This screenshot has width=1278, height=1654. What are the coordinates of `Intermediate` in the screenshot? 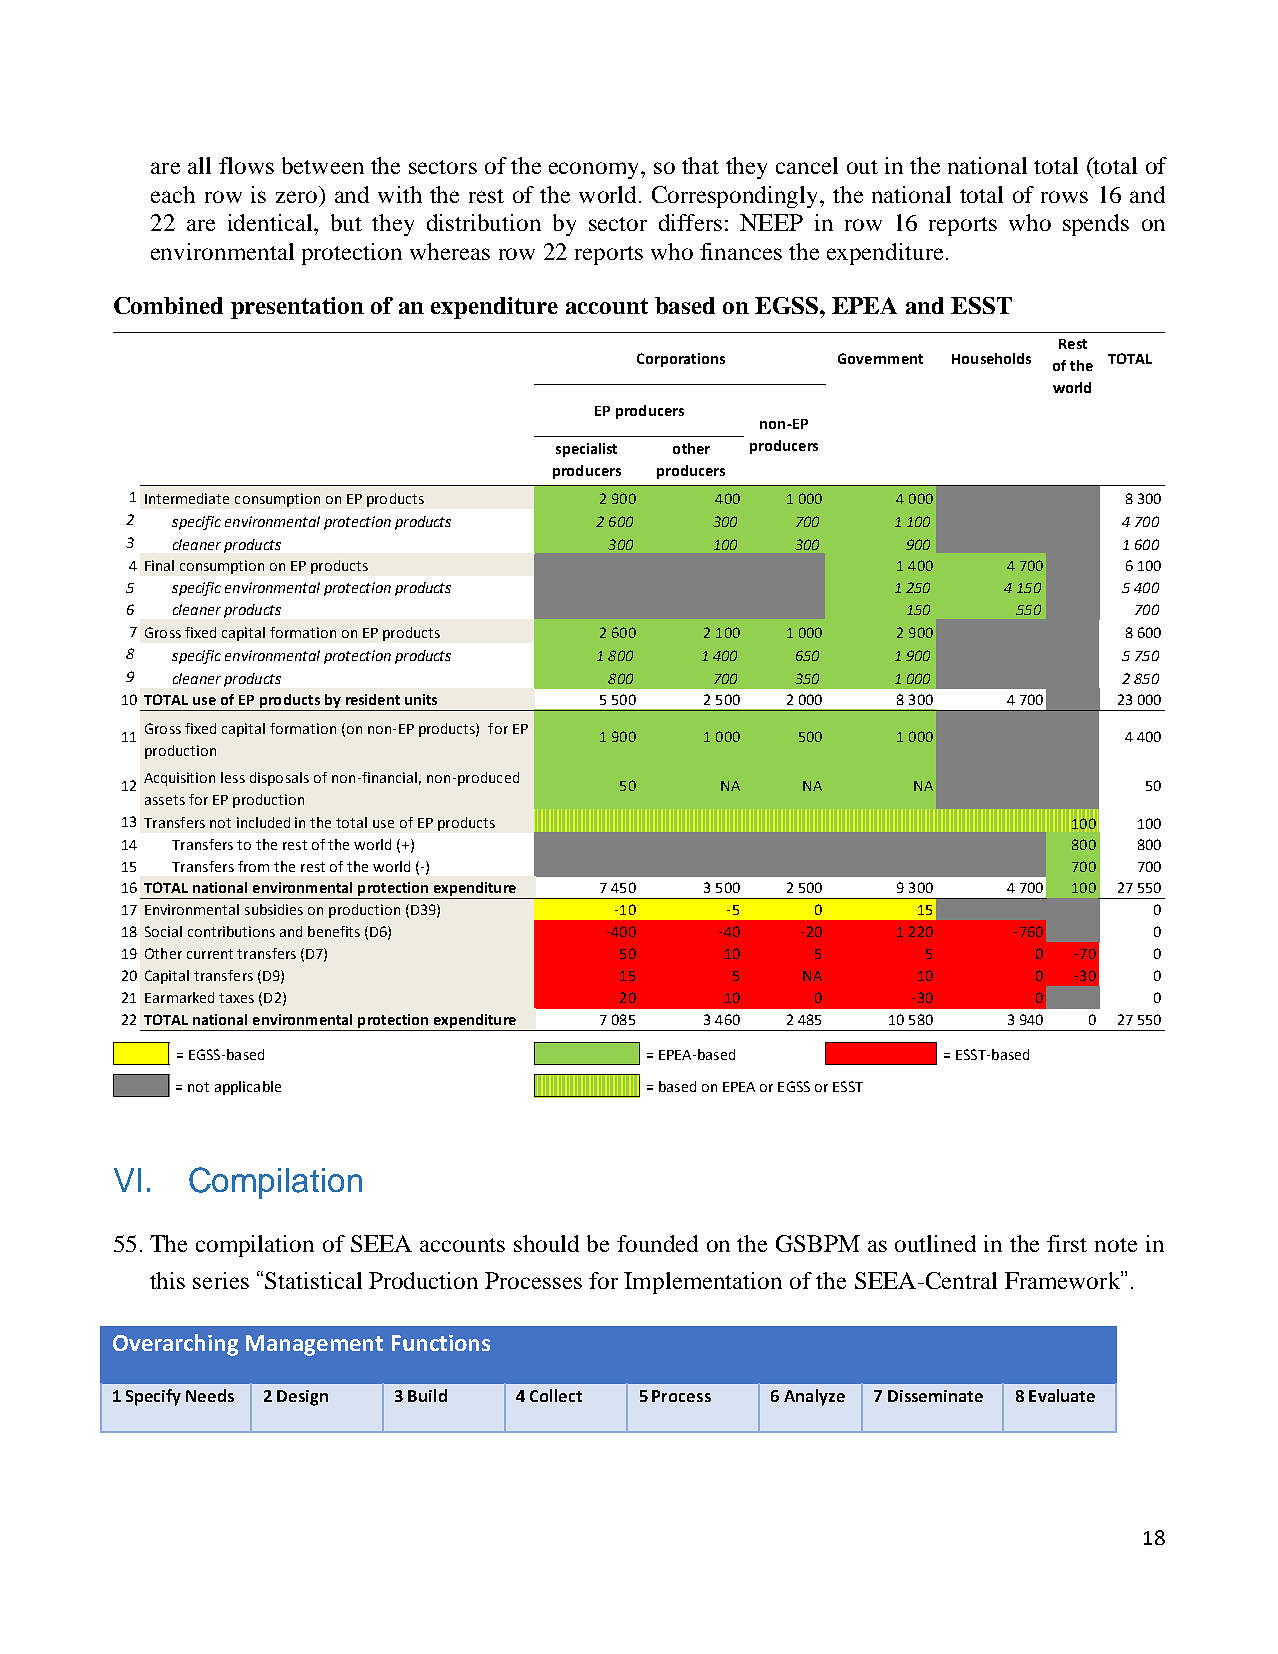 It's located at (187, 498).
